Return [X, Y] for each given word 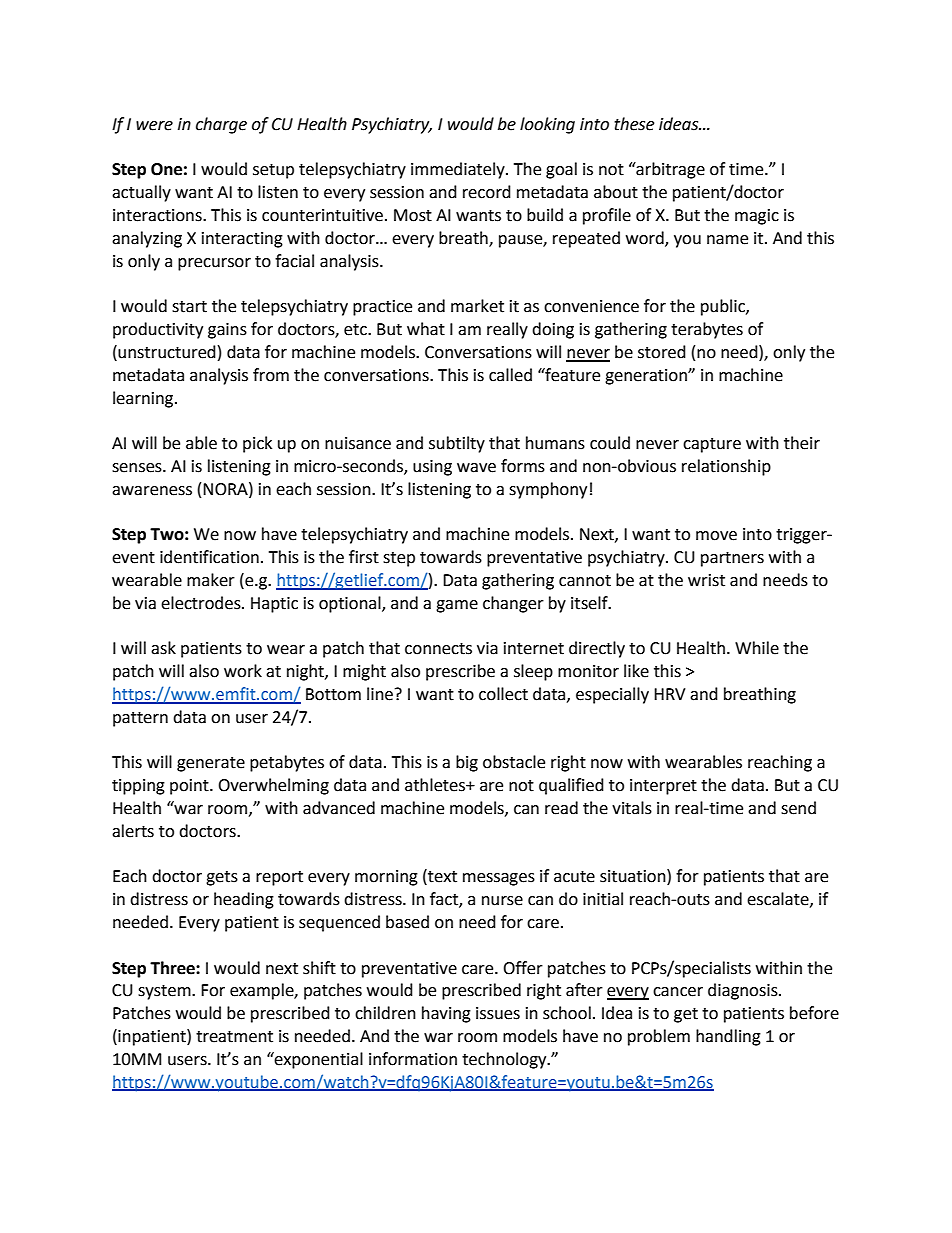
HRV [670, 694]
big [467, 763]
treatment [234, 1037]
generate [211, 764]
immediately [459, 170]
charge [221, 125]
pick [257, 444]
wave [476, 468]
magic [757, 217]
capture [712, 445]
